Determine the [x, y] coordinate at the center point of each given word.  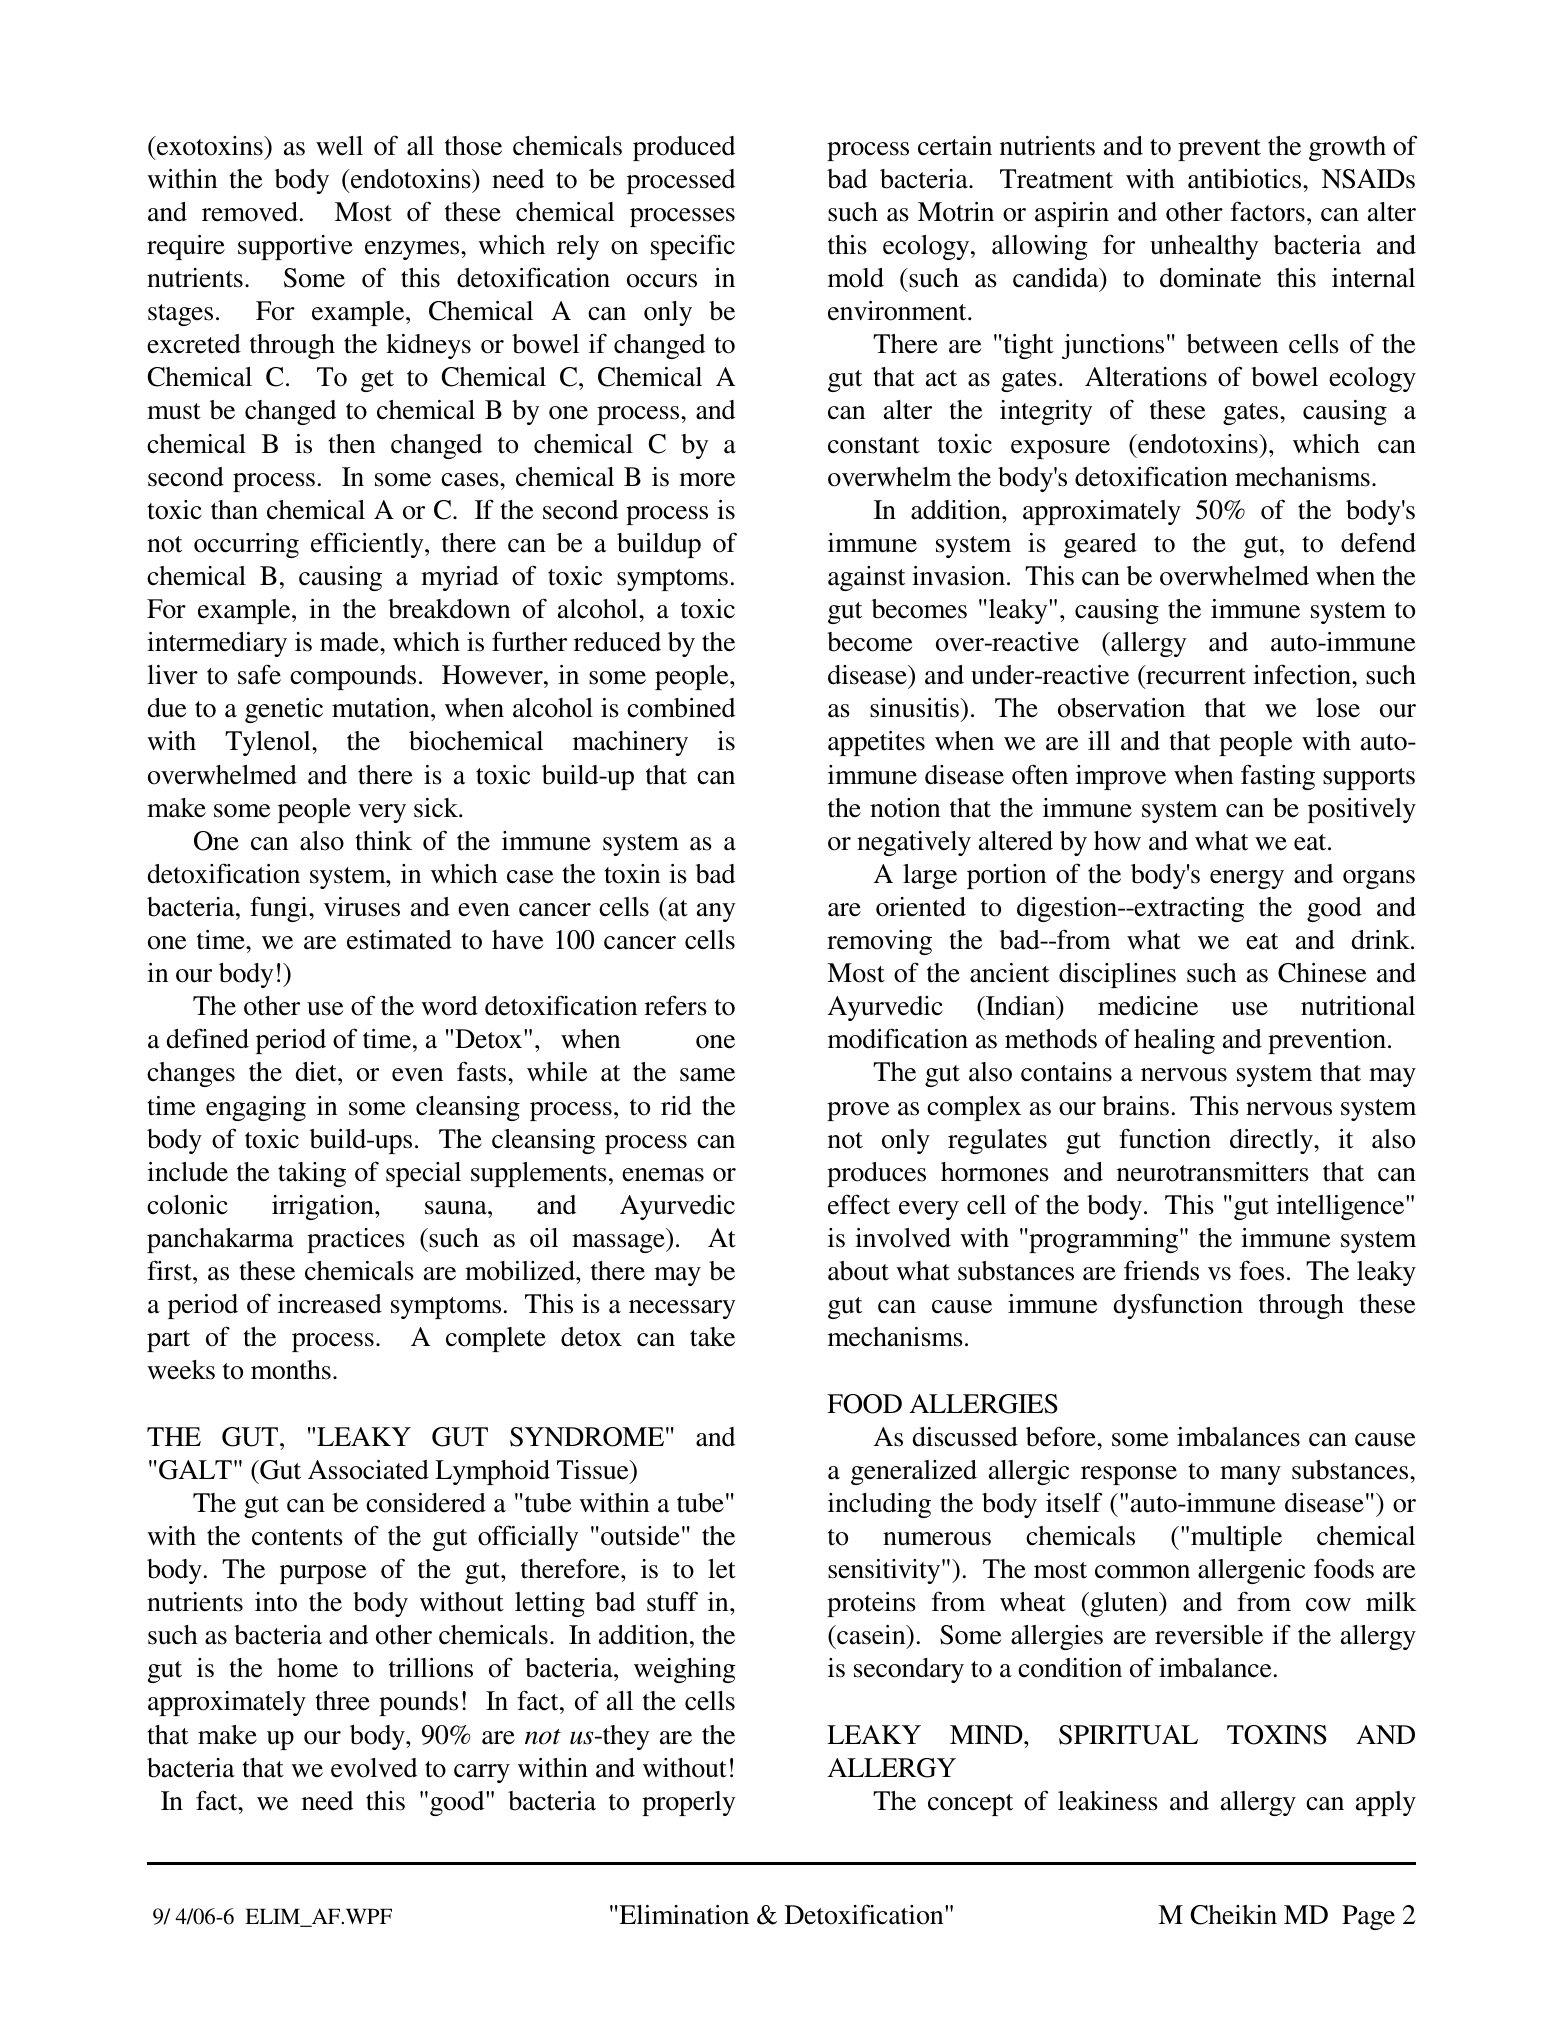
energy [1247, 879]
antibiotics [1246, 179]
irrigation [324, 1207]
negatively [914, 843]
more [707, 480]
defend [1378, 542]
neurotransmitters [1213, 1172]
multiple [1236, 1538]
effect [859, 1204]
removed [250, 212]
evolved [374, 1768]
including [879, 1505]
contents [297, 1537]
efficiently [368, 545]
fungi [280, 909]
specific [693, 247]
